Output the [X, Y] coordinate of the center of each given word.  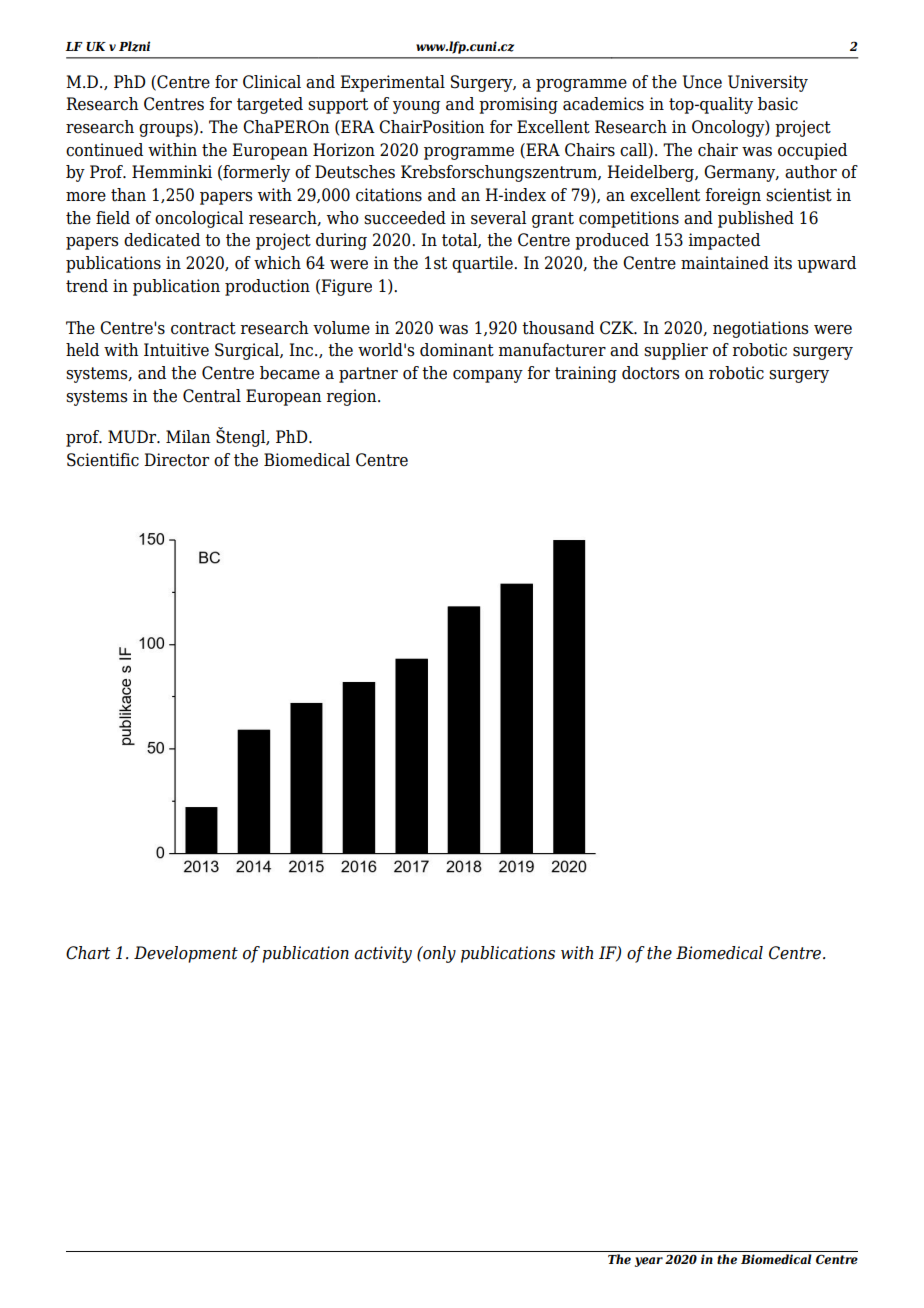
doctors [650, 373]
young [416, 107]
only [438, 954]
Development [186, 954]
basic [778, 104]
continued [104, 150]
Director [176, 460]
